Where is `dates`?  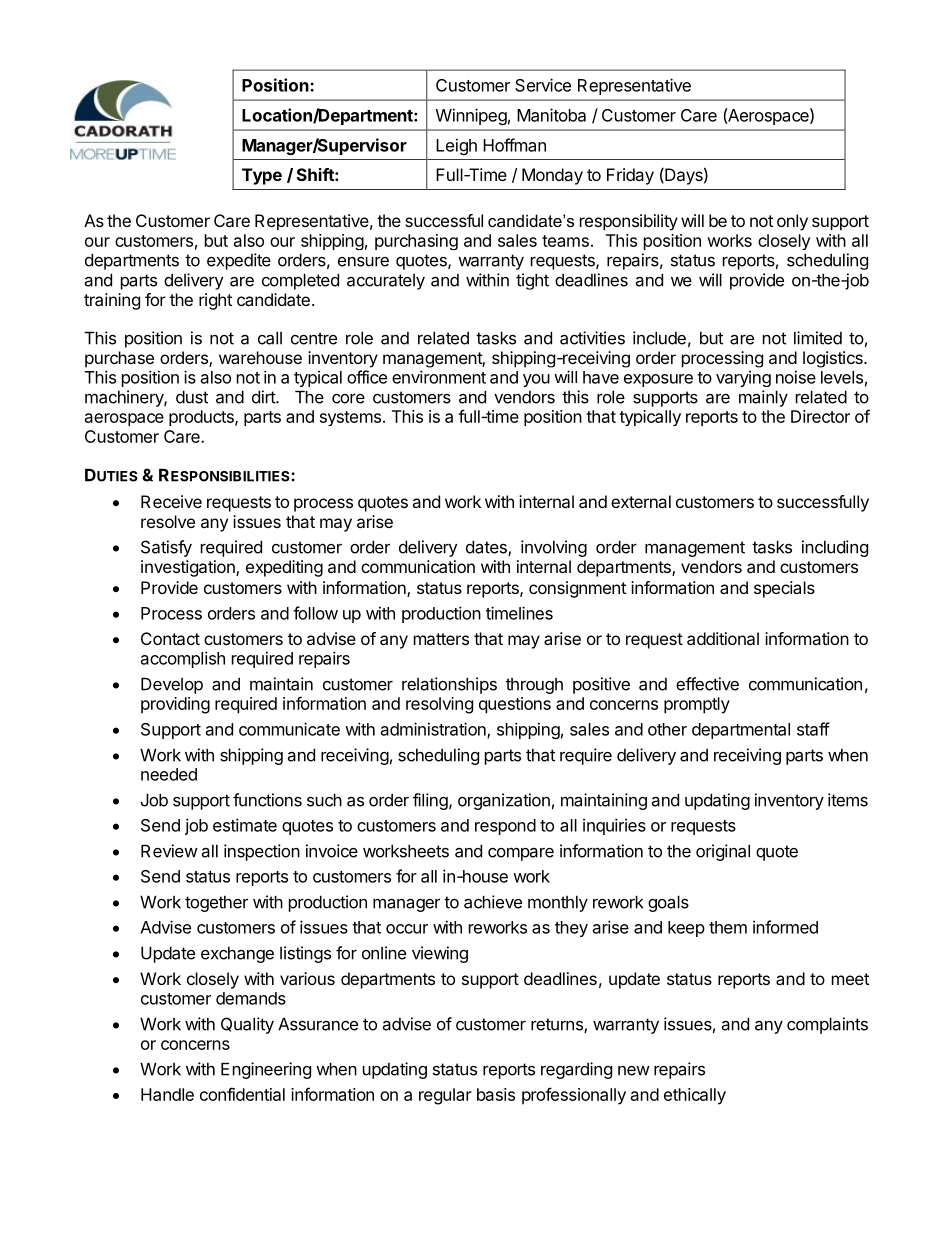
dates is located at coordinates (487, 548).
